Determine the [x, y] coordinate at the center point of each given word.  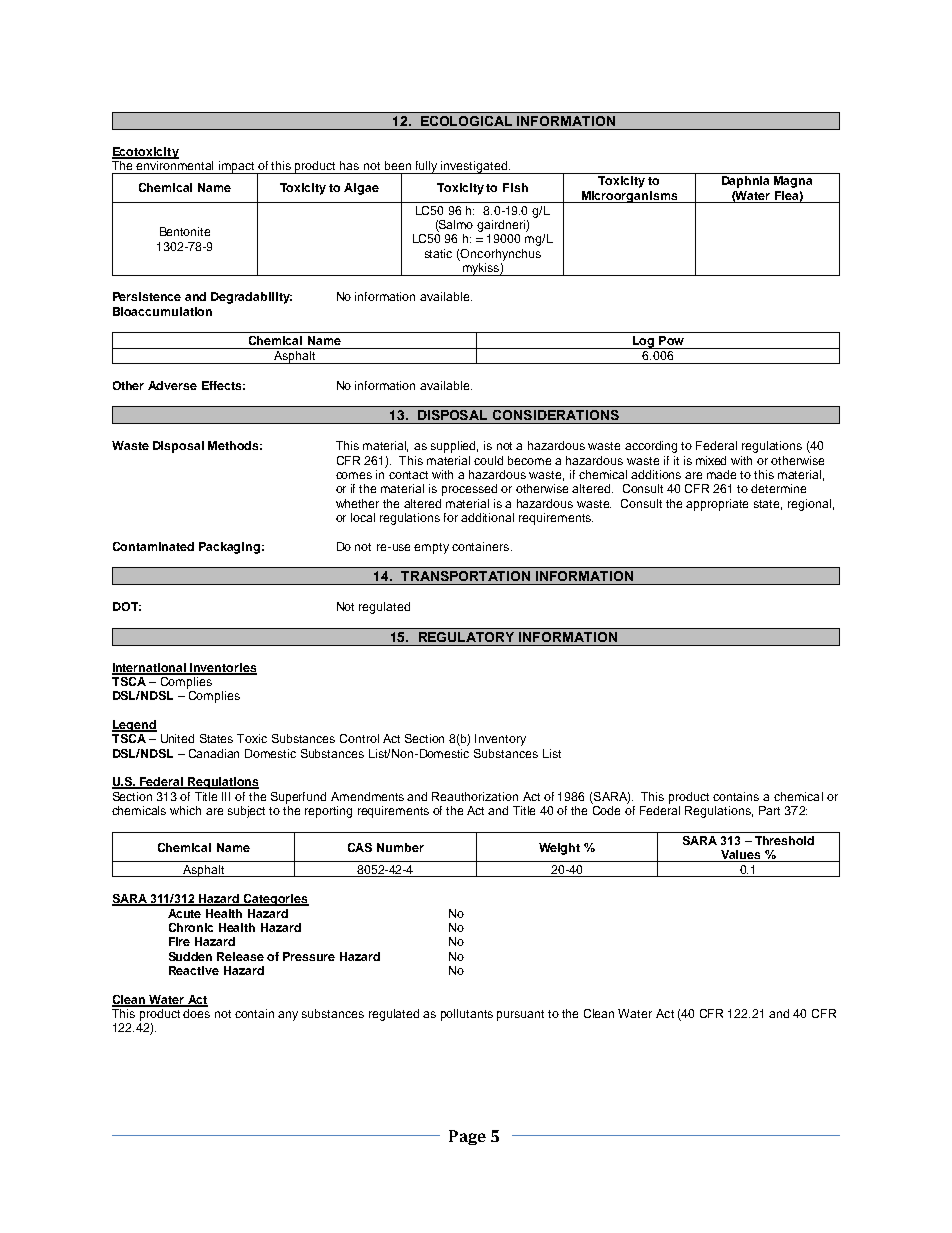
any [288, 1016]
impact [237, 167]
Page [467, 1137]
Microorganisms [630, 197]
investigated [474, 167]
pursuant [520, 1015]
